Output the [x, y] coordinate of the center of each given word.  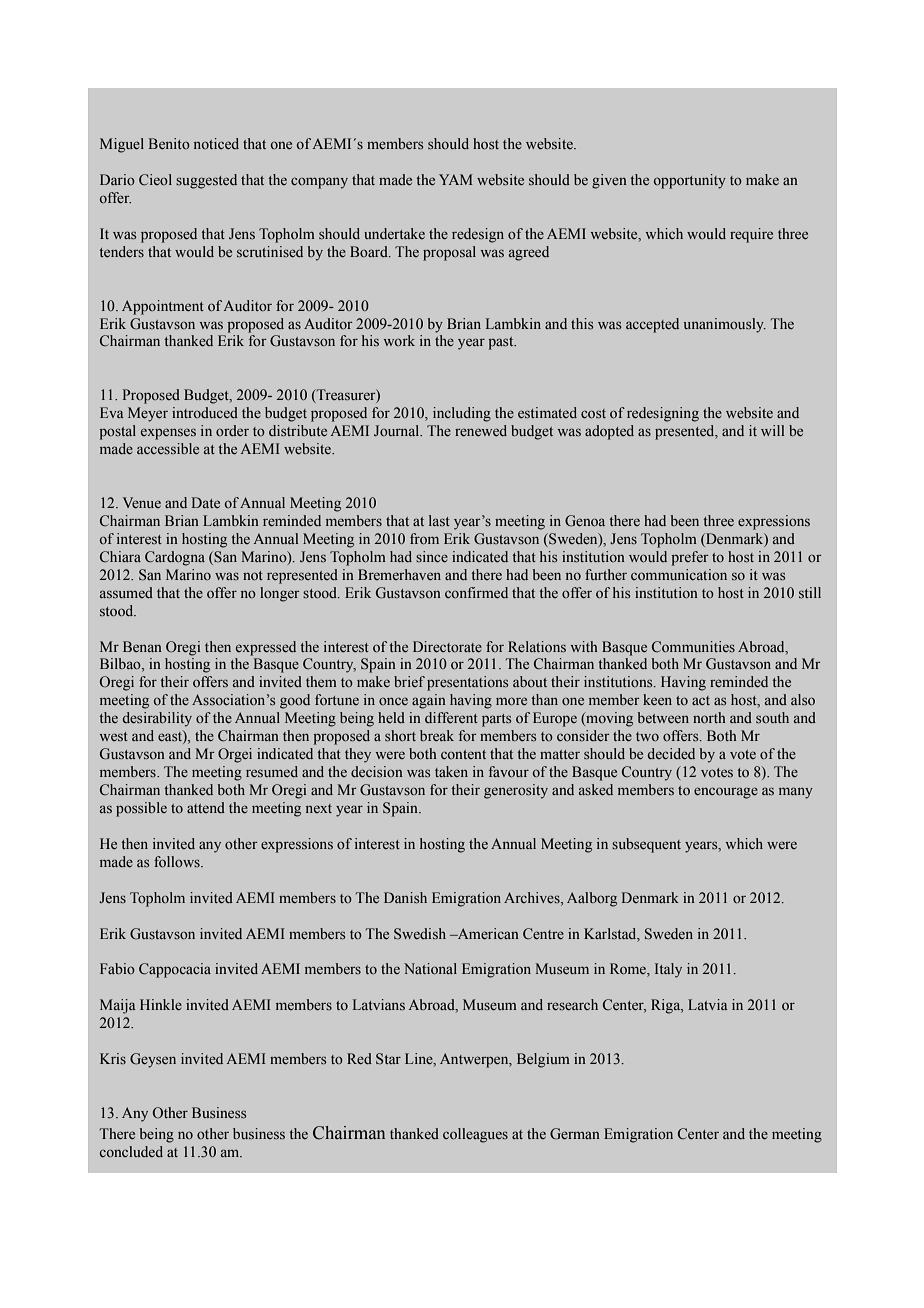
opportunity [689, 181]
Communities [693, 646]
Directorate [447, 646]
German [575, 1134]
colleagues [475, 1135]
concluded [131, 1151]
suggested [206, 181]
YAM [456, 179]
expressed [266, 648]
